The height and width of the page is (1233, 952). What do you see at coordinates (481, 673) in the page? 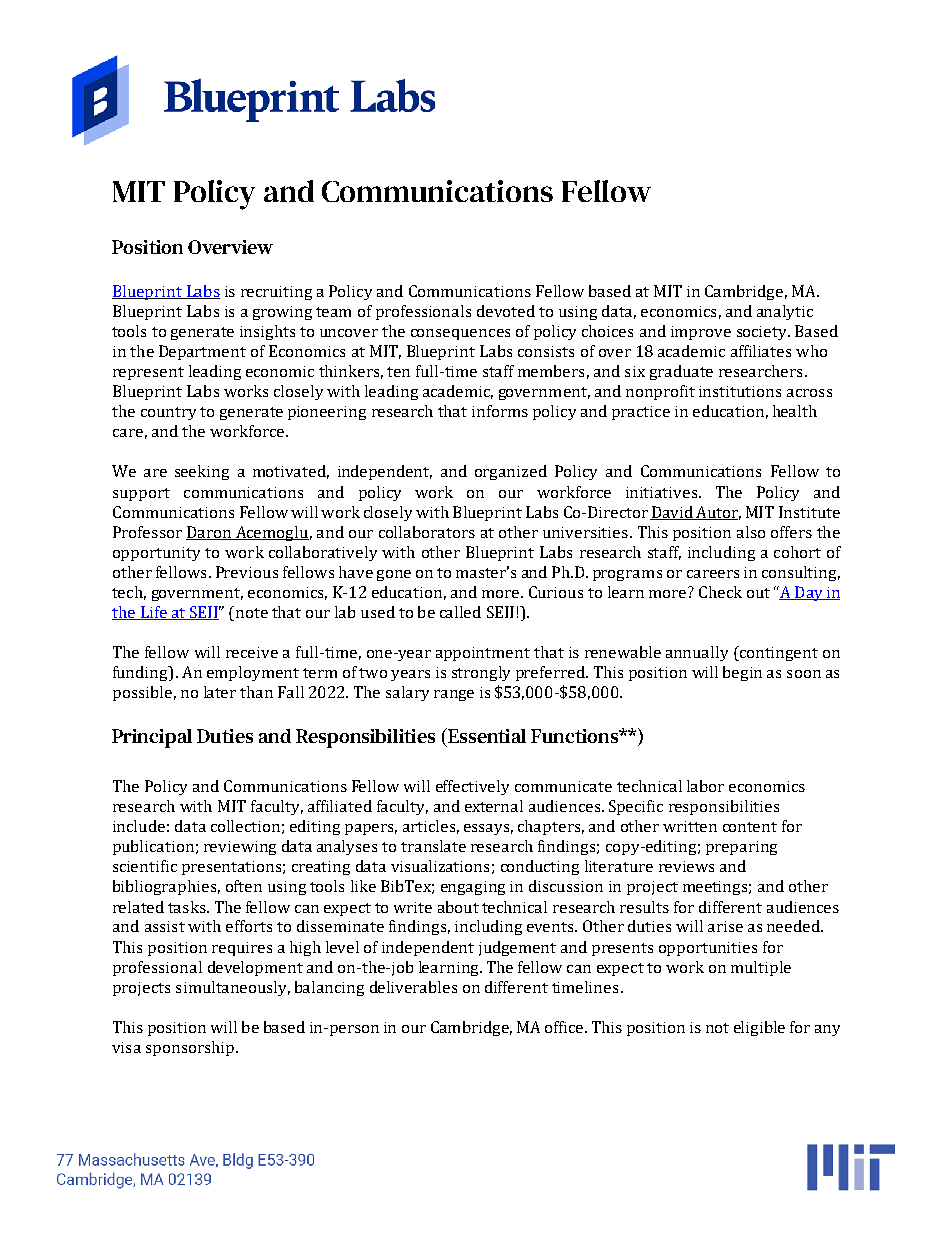
I see `strongly` at bounding box center [481, 673].
